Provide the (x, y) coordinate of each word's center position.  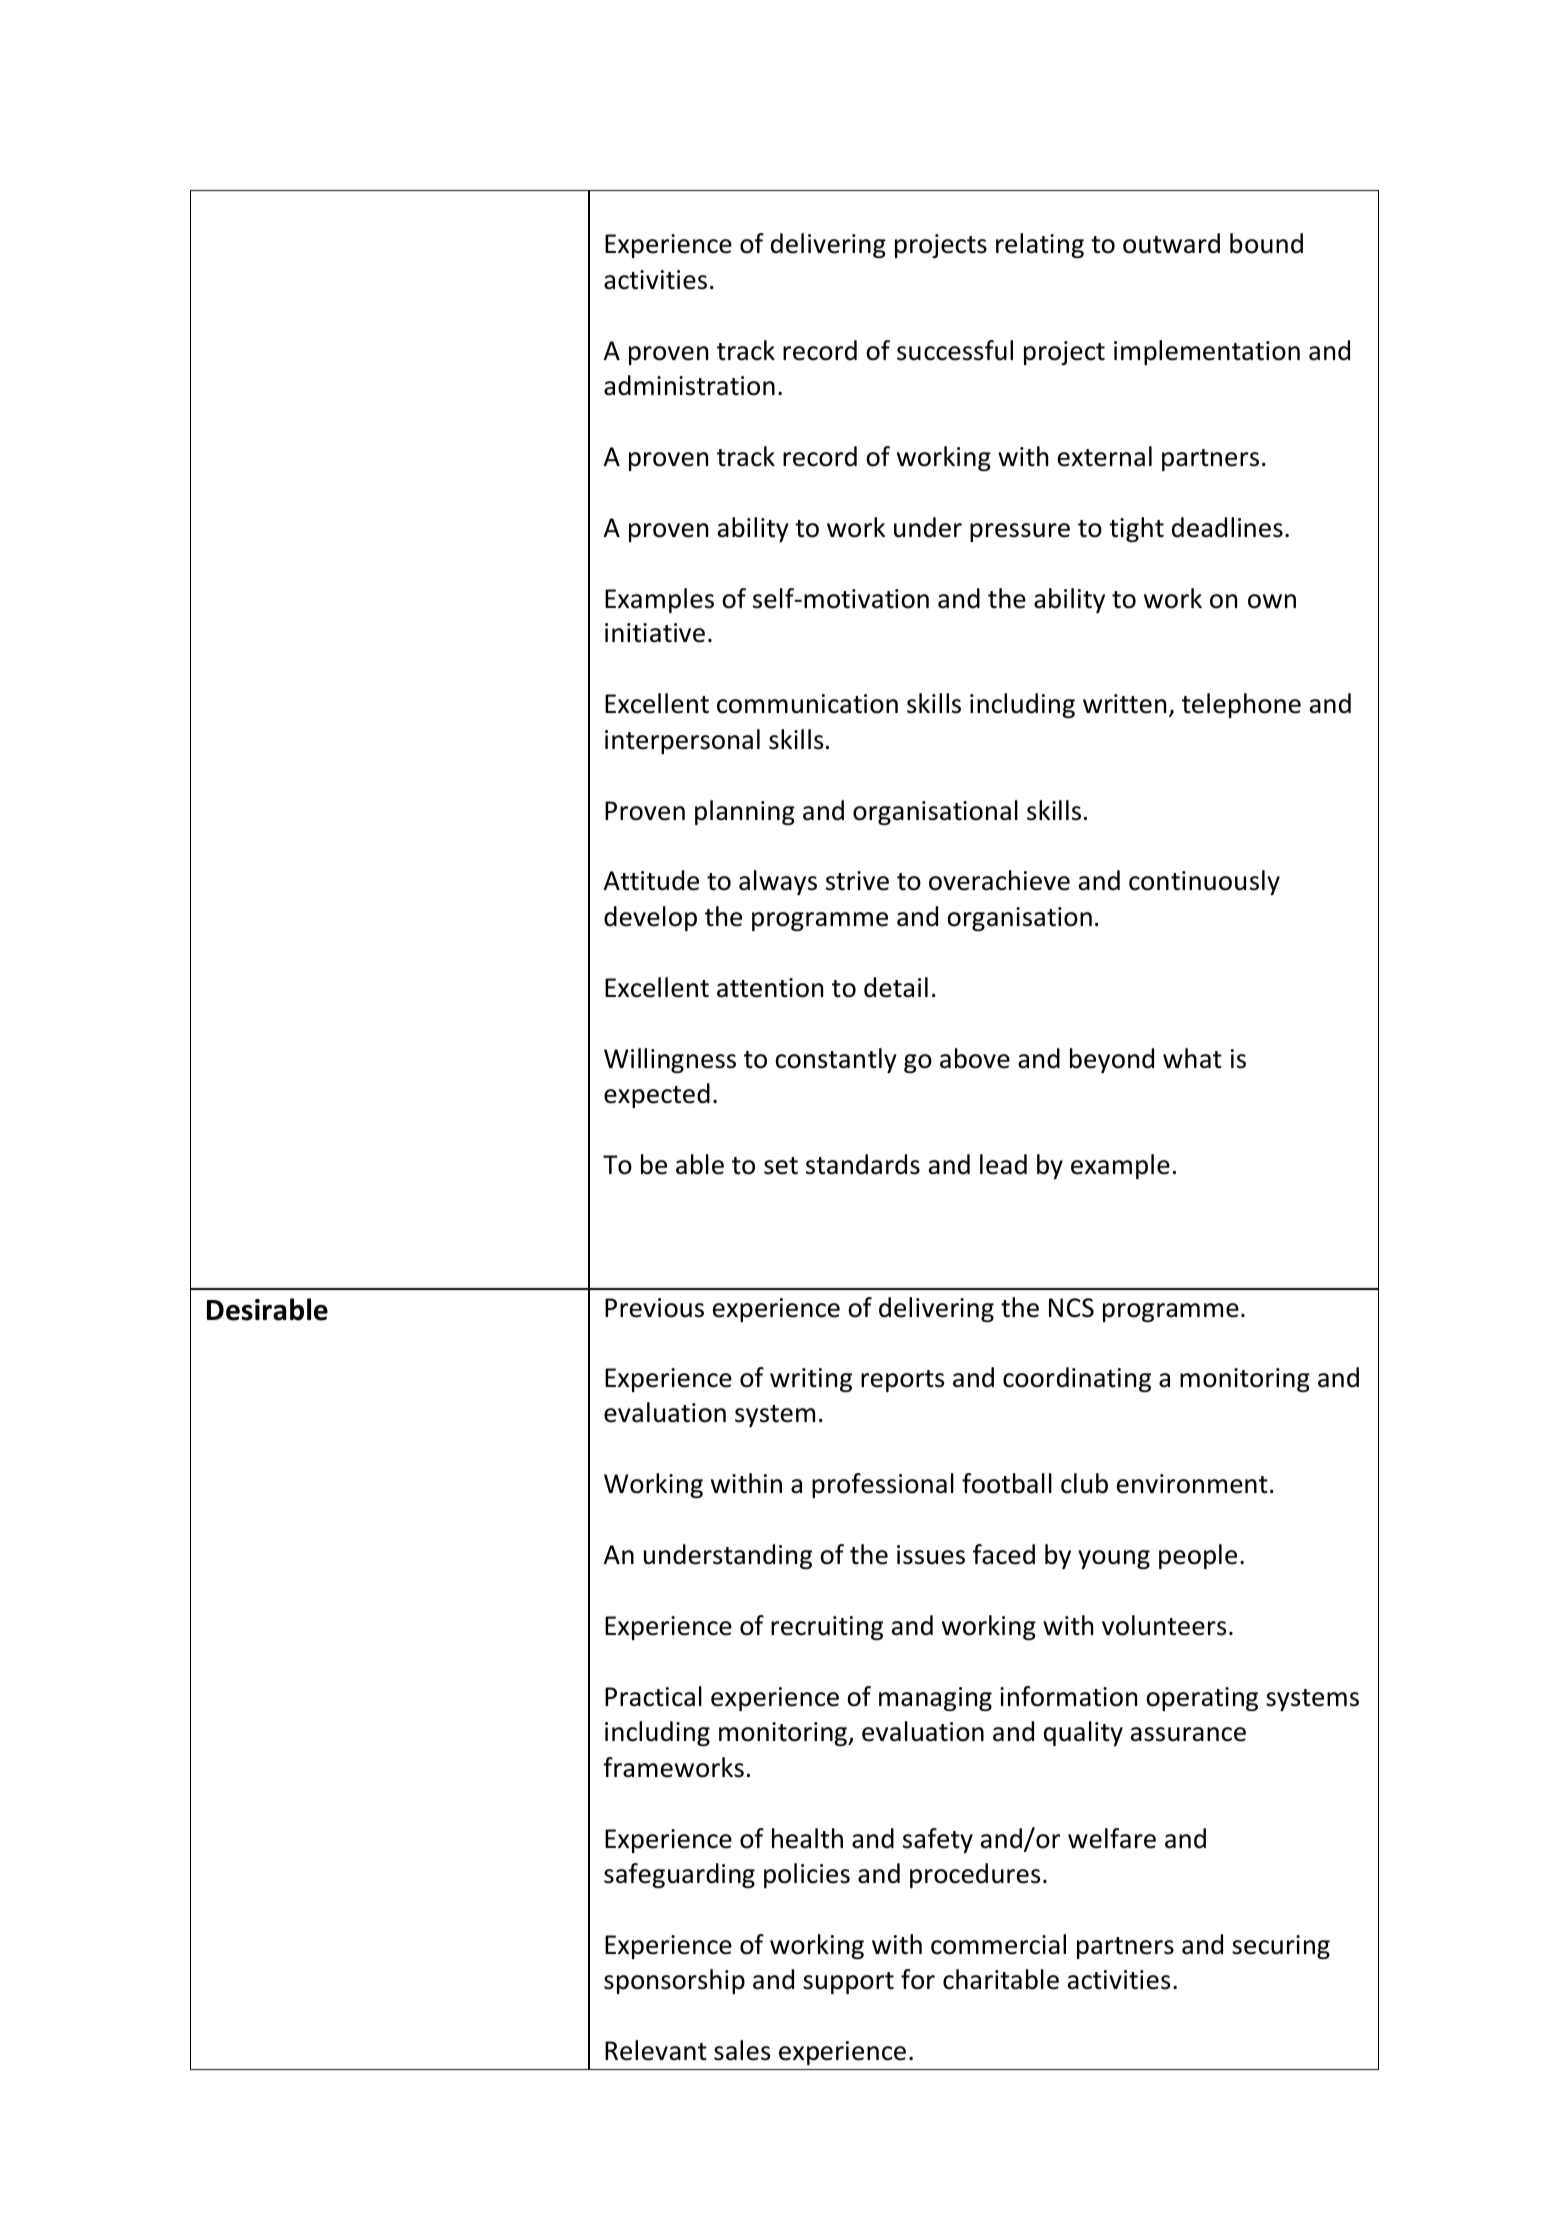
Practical (653, 1696)
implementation (1207, 352)
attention (770, 988)
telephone (1241, 705)
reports (902, 1381)
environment (1192, 1484)
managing (935, 1699)
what (1192, 1058)
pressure (1020, 532)
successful (955, 350)
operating (1202, 1699)
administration (689, 385)
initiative (655, 633)
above (975, 1058)
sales (742, 2050)
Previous (654, 1308)
